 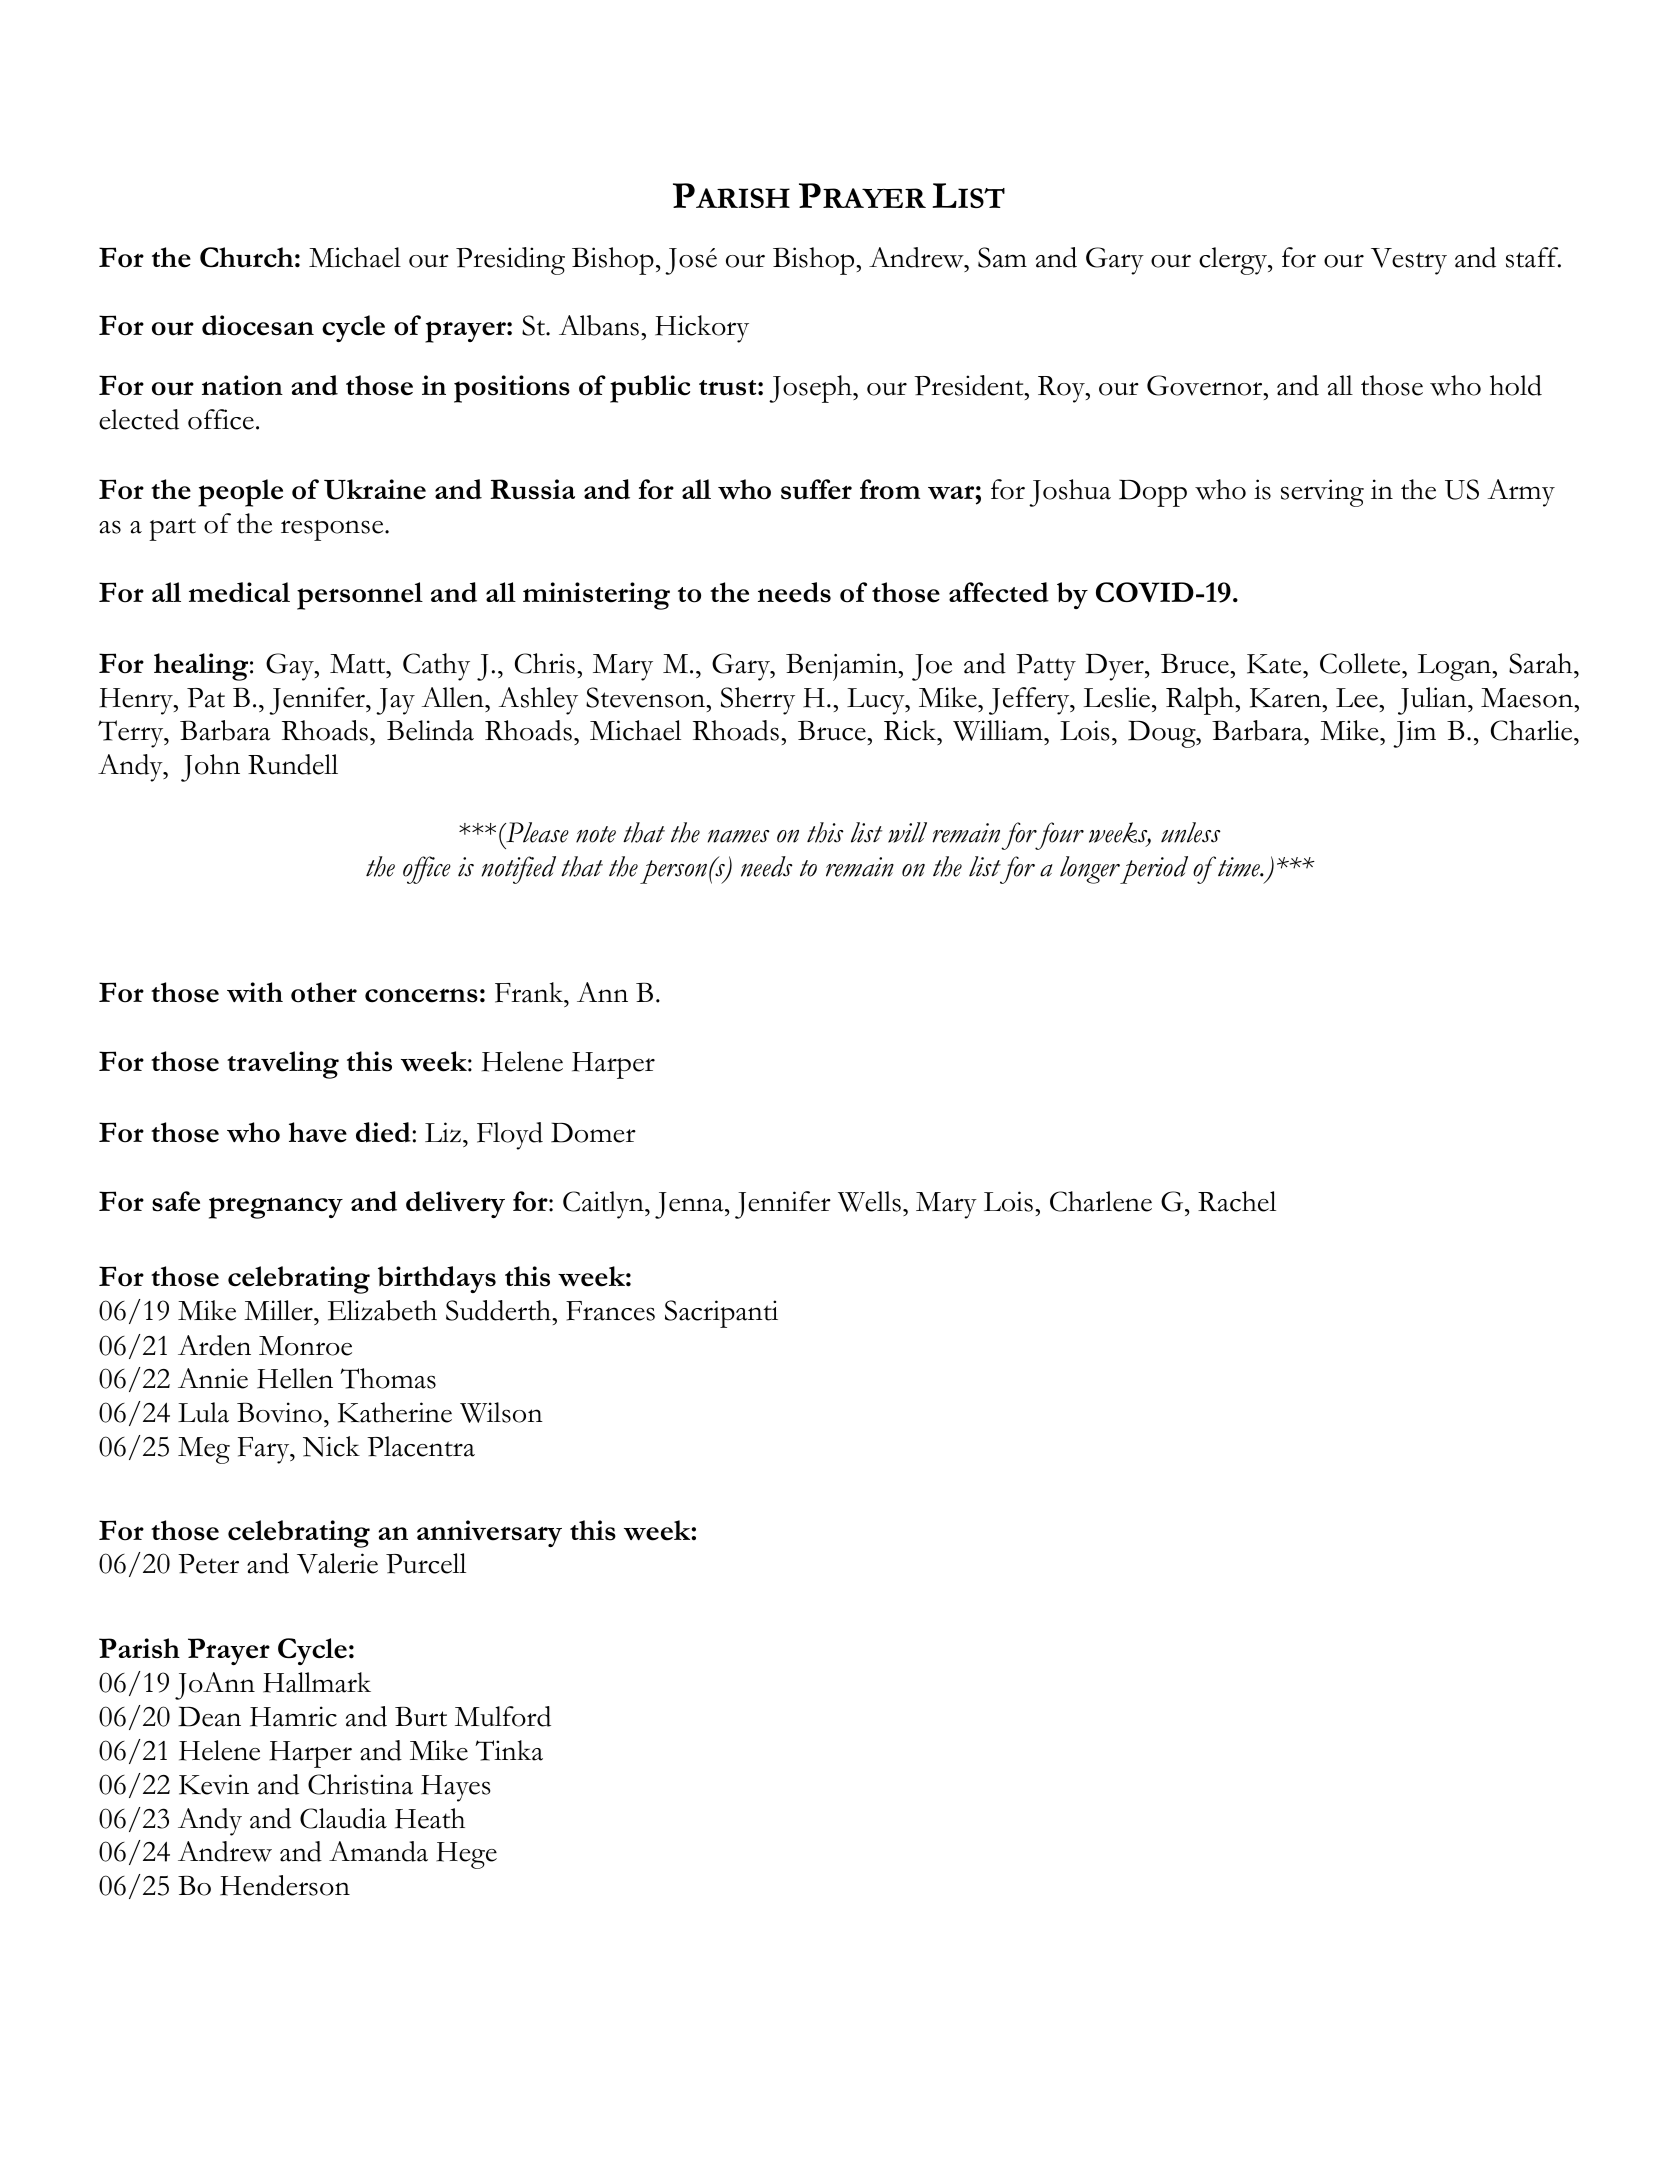 I want to click on Rachel, so click(x=1237, y=1201).
